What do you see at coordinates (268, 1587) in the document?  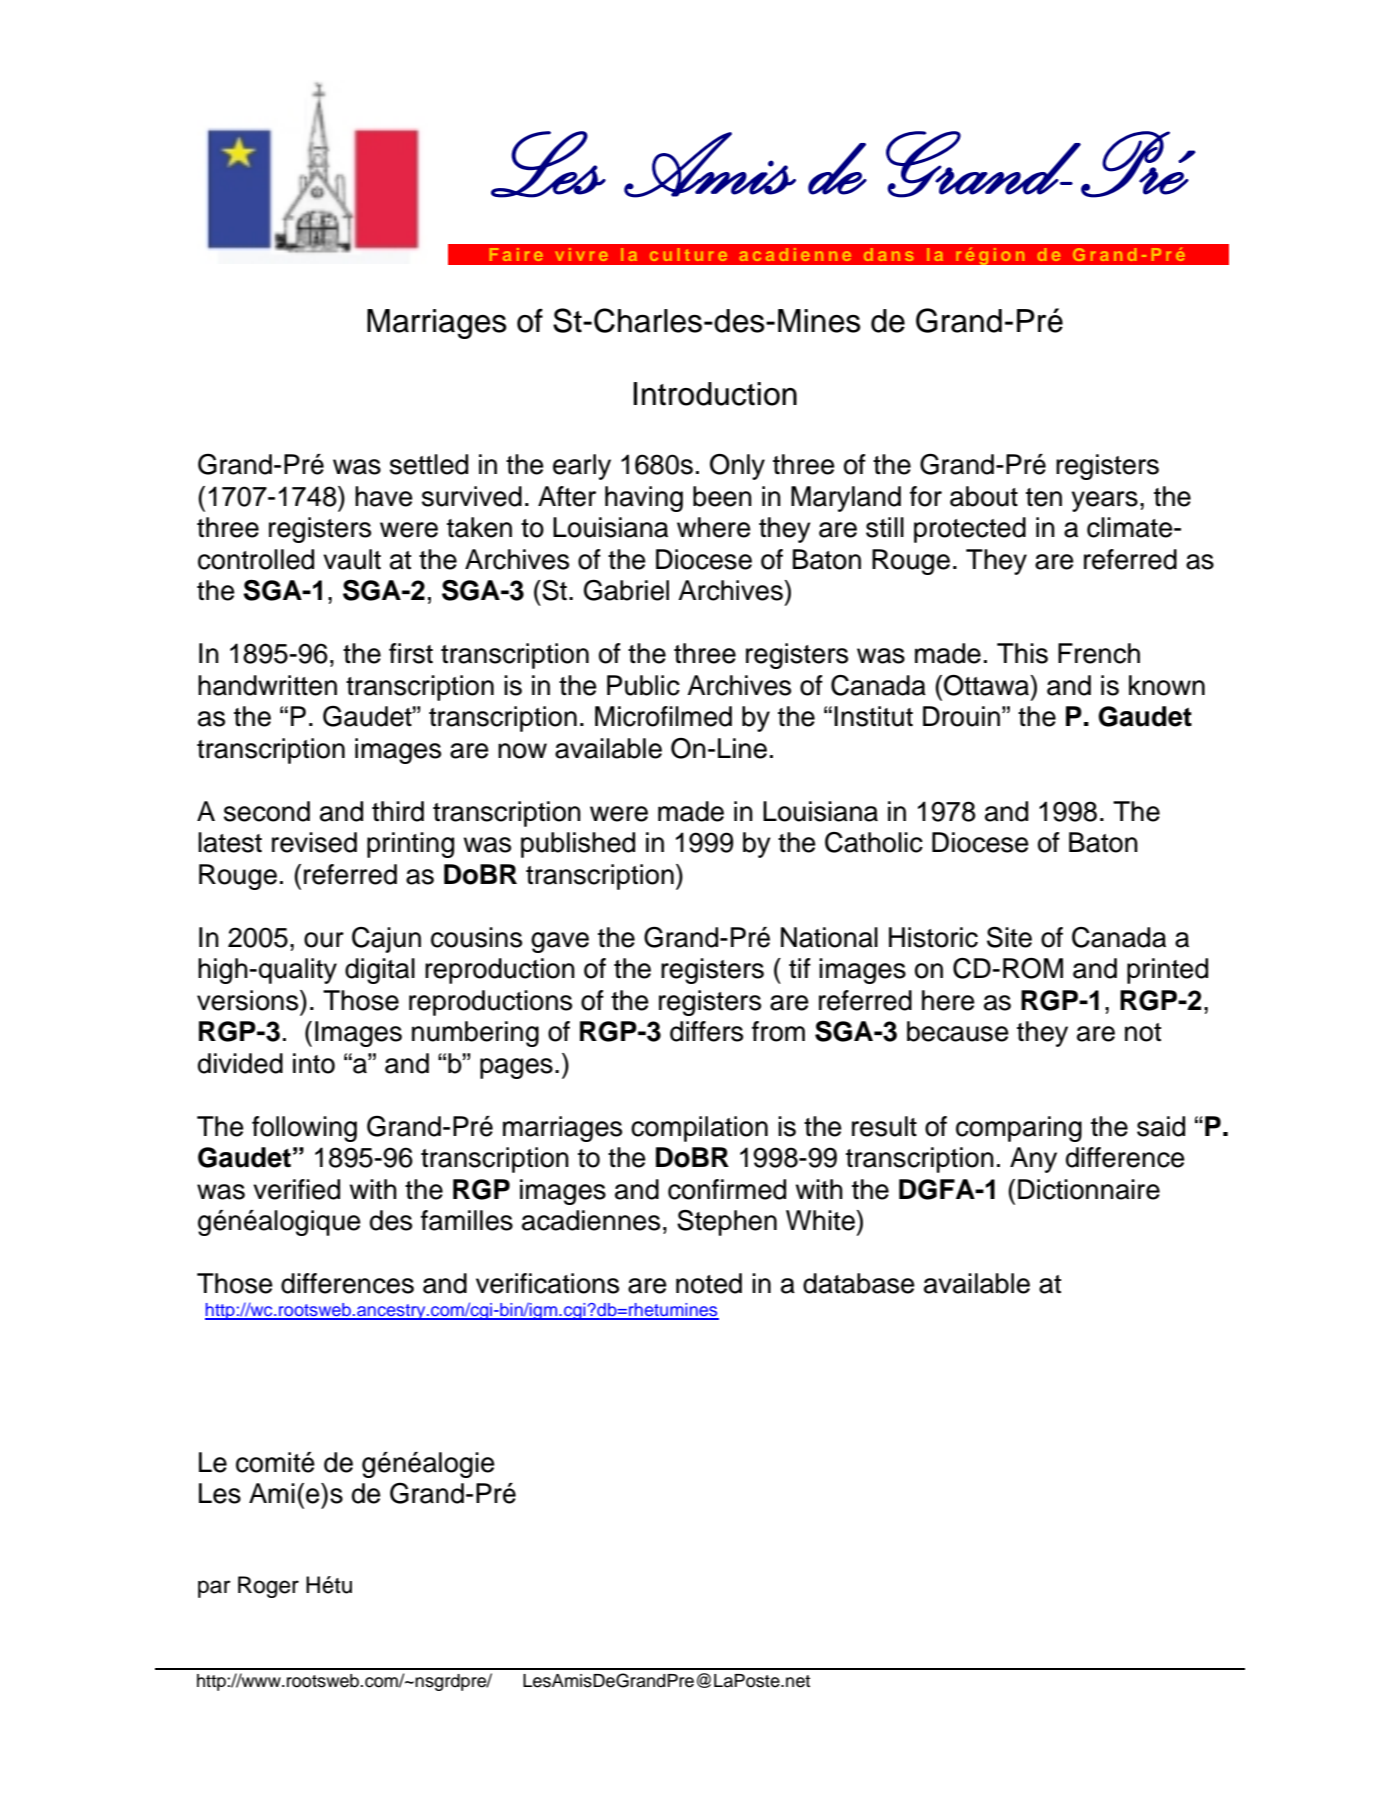 I see `Roger` at bounding box center [268, 1587].
